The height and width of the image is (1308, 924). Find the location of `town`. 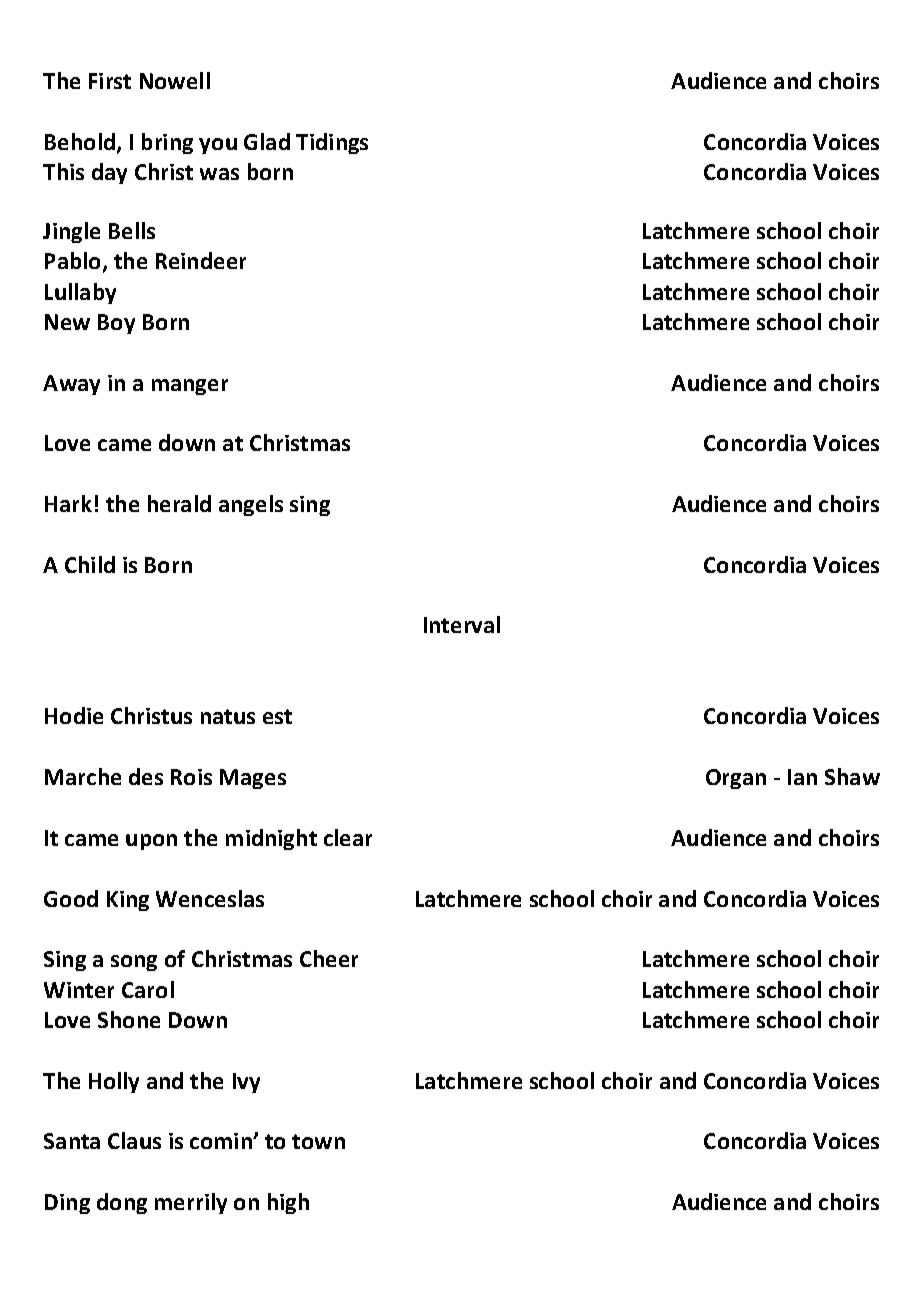

town is located at coordinates (318, 1141).
